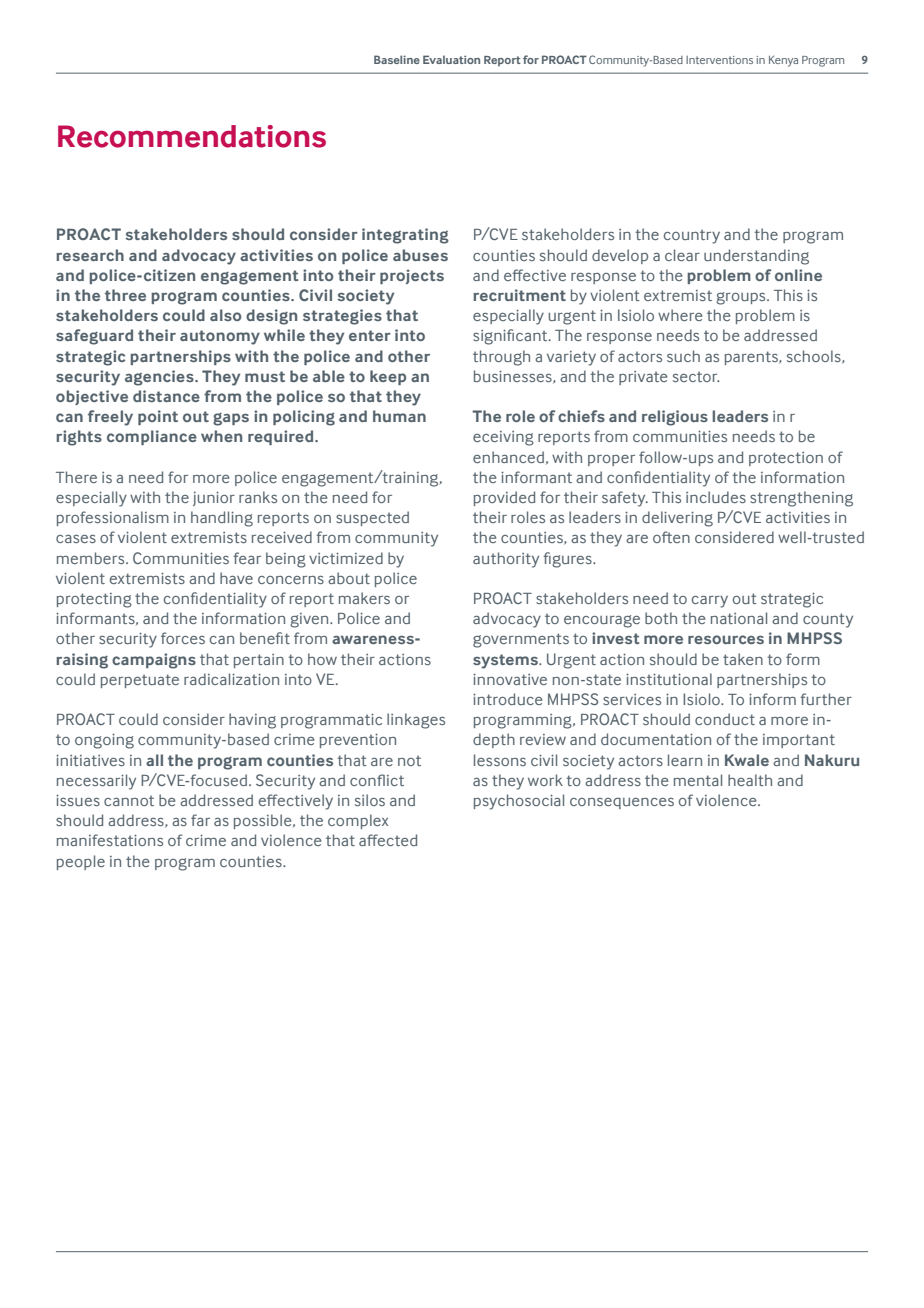 The width and height of the document is (924, 1308). What do you see at coordinates (506, 661) in the document?
I see `systems` at bounding box center [506, 661].
